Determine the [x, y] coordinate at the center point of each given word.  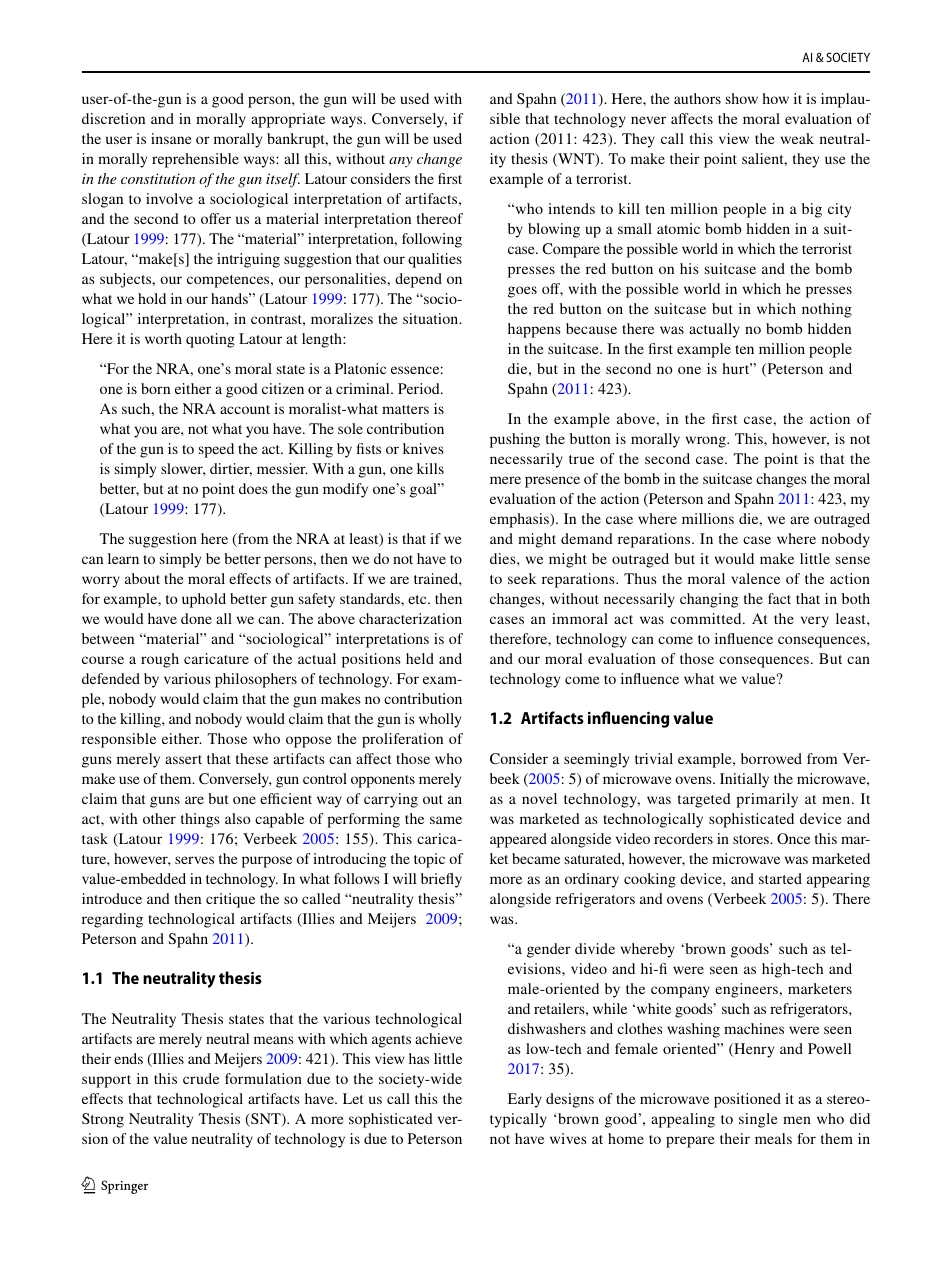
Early [525, 1100]
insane [171, 138]
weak [797, 138]
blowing [554, 230]
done [196, 618]
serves [194, 860]
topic [429, 860]
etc [418, 599]
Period [420, 388]
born [155, 388]
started [780, 878]
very [815, 622]
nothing [827, 310]
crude [201, 1078]
